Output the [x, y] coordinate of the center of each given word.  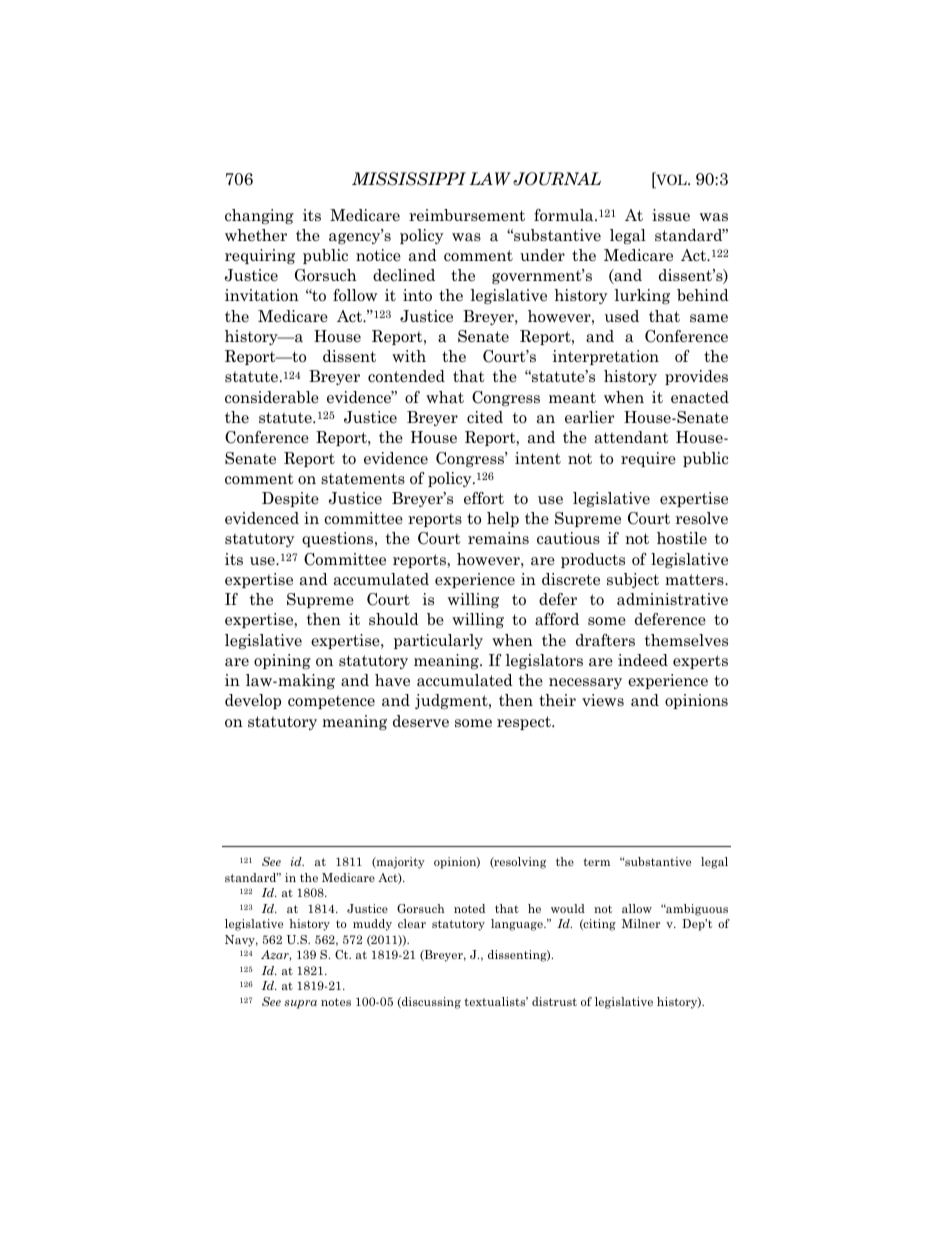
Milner [641, 923]
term [596, 862]
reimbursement [467, 215]
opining [282, 661]
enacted [700, 397]
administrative [672, 599]
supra [300, 1004]
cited [485, 417]
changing [259, 216]
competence [331, 702]
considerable [272, 397]
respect [525, 723]
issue [671, 215]
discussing [430, 1003]
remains [498, 538]
